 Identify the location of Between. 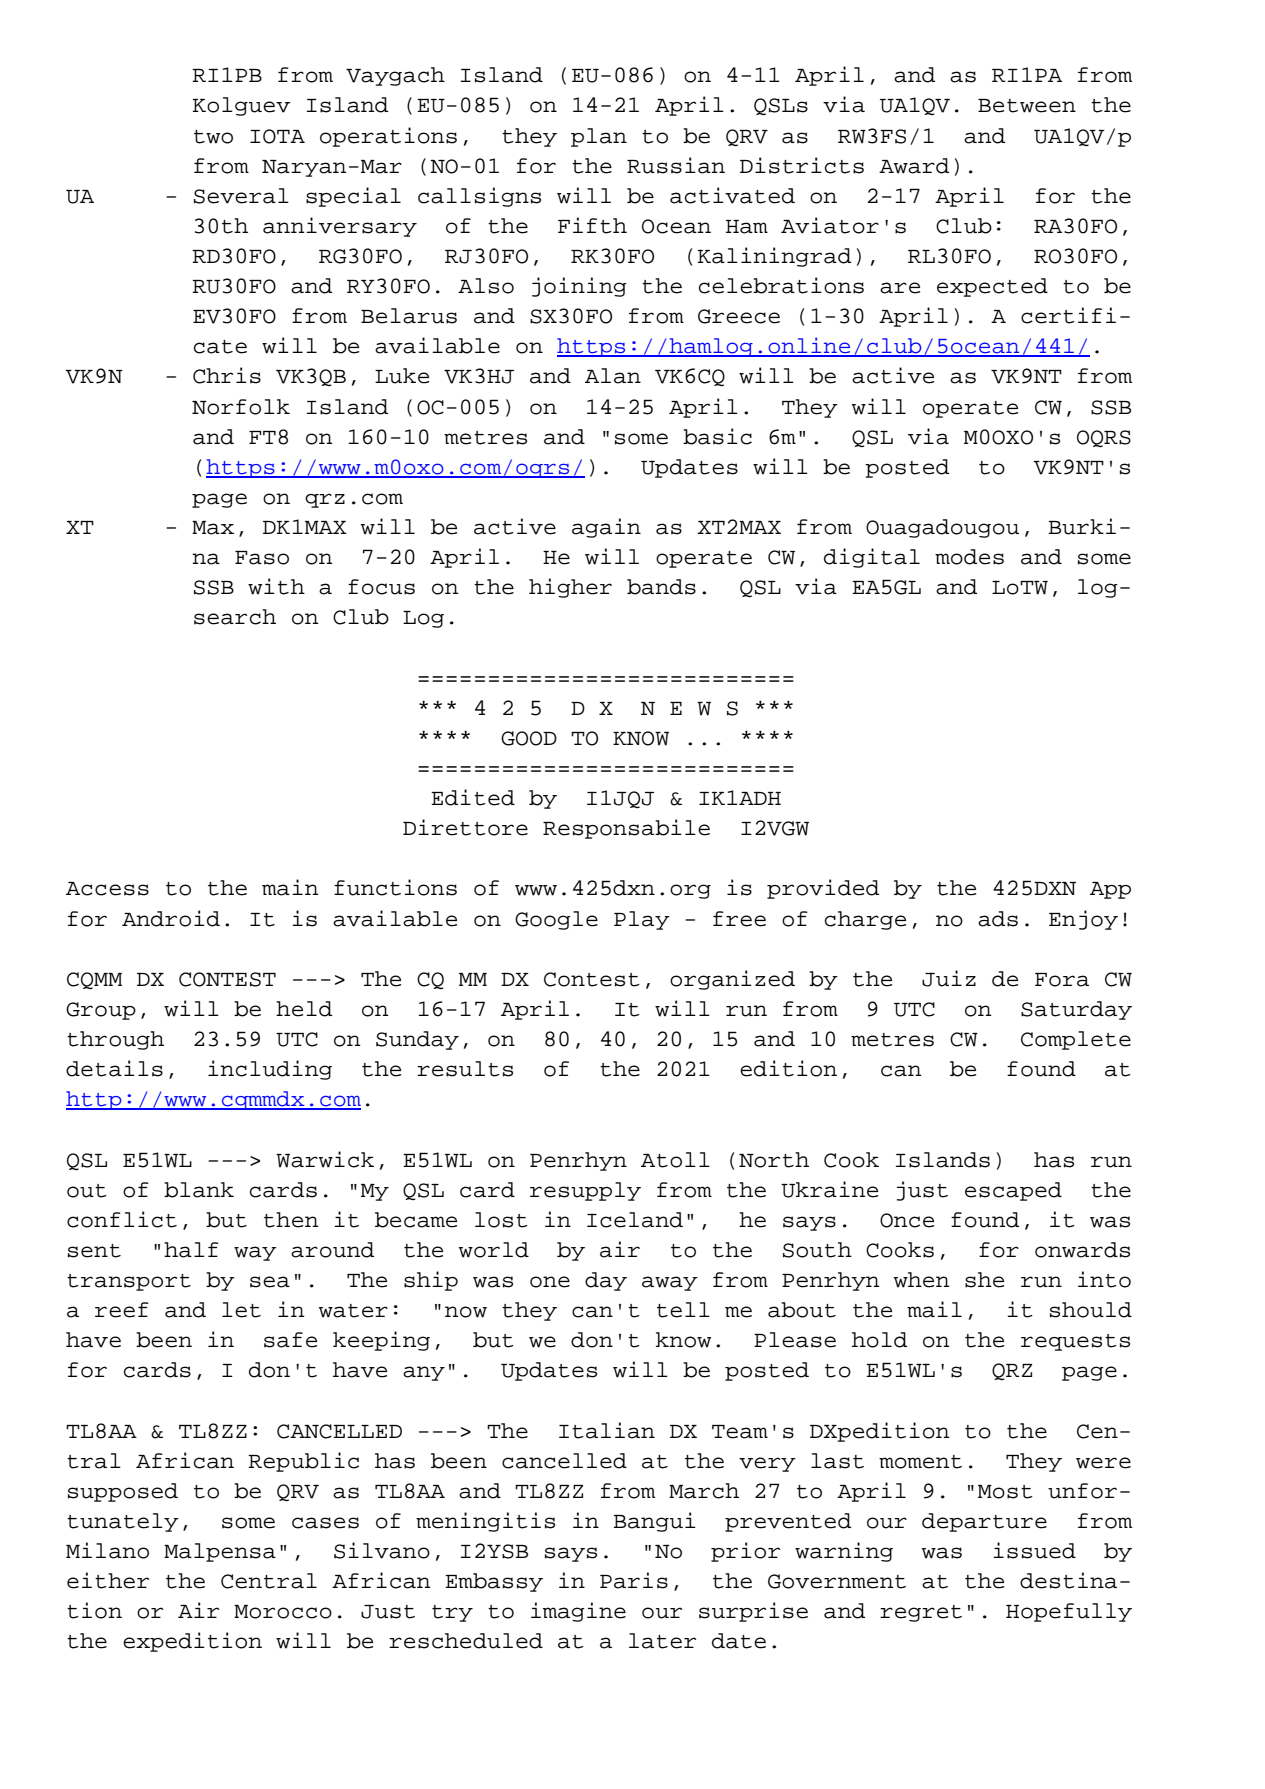
(1027, 106).
